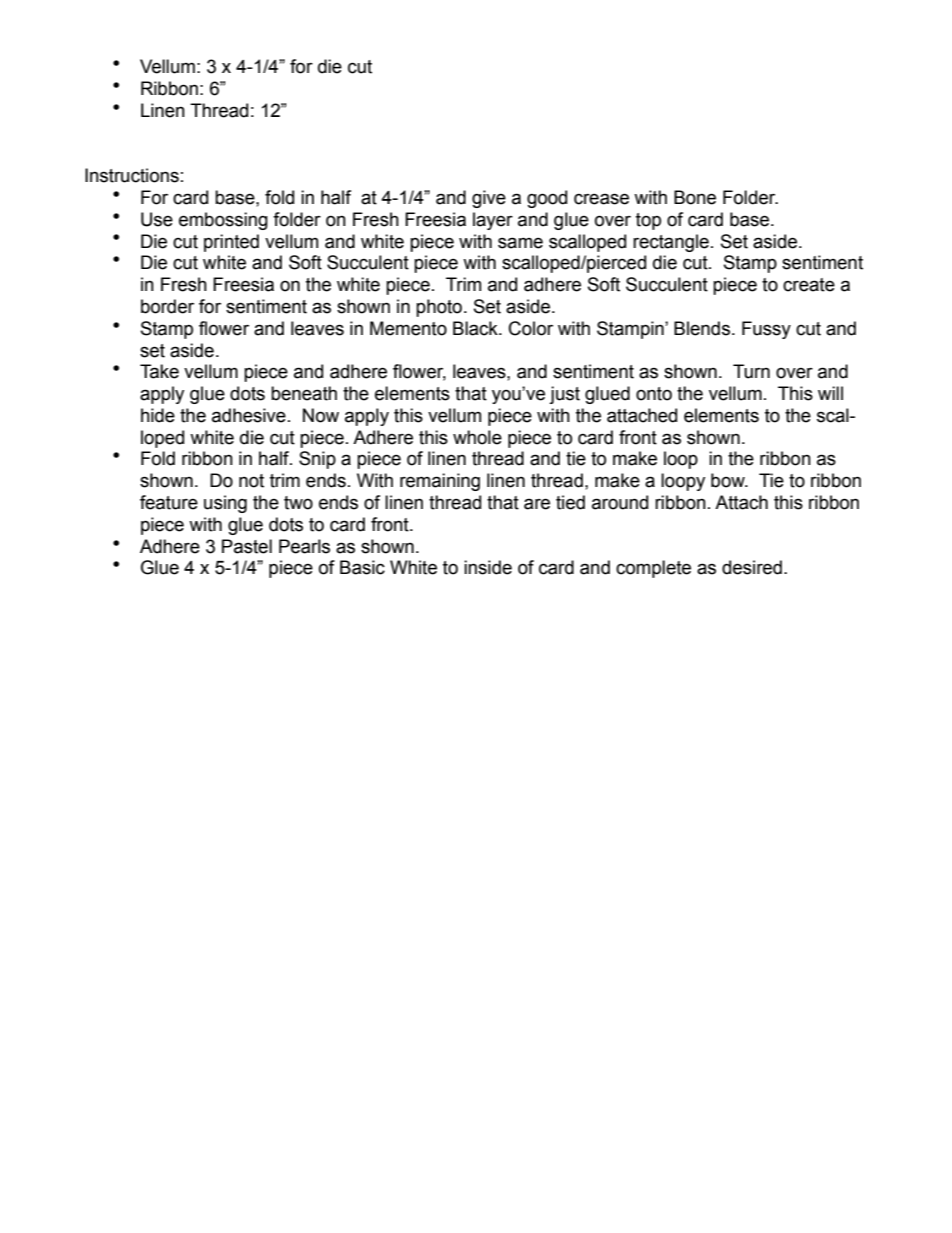 The image size is (952, 1233). Describe the element at coordinates (564, 395) in the document. I see `just` at that location.
